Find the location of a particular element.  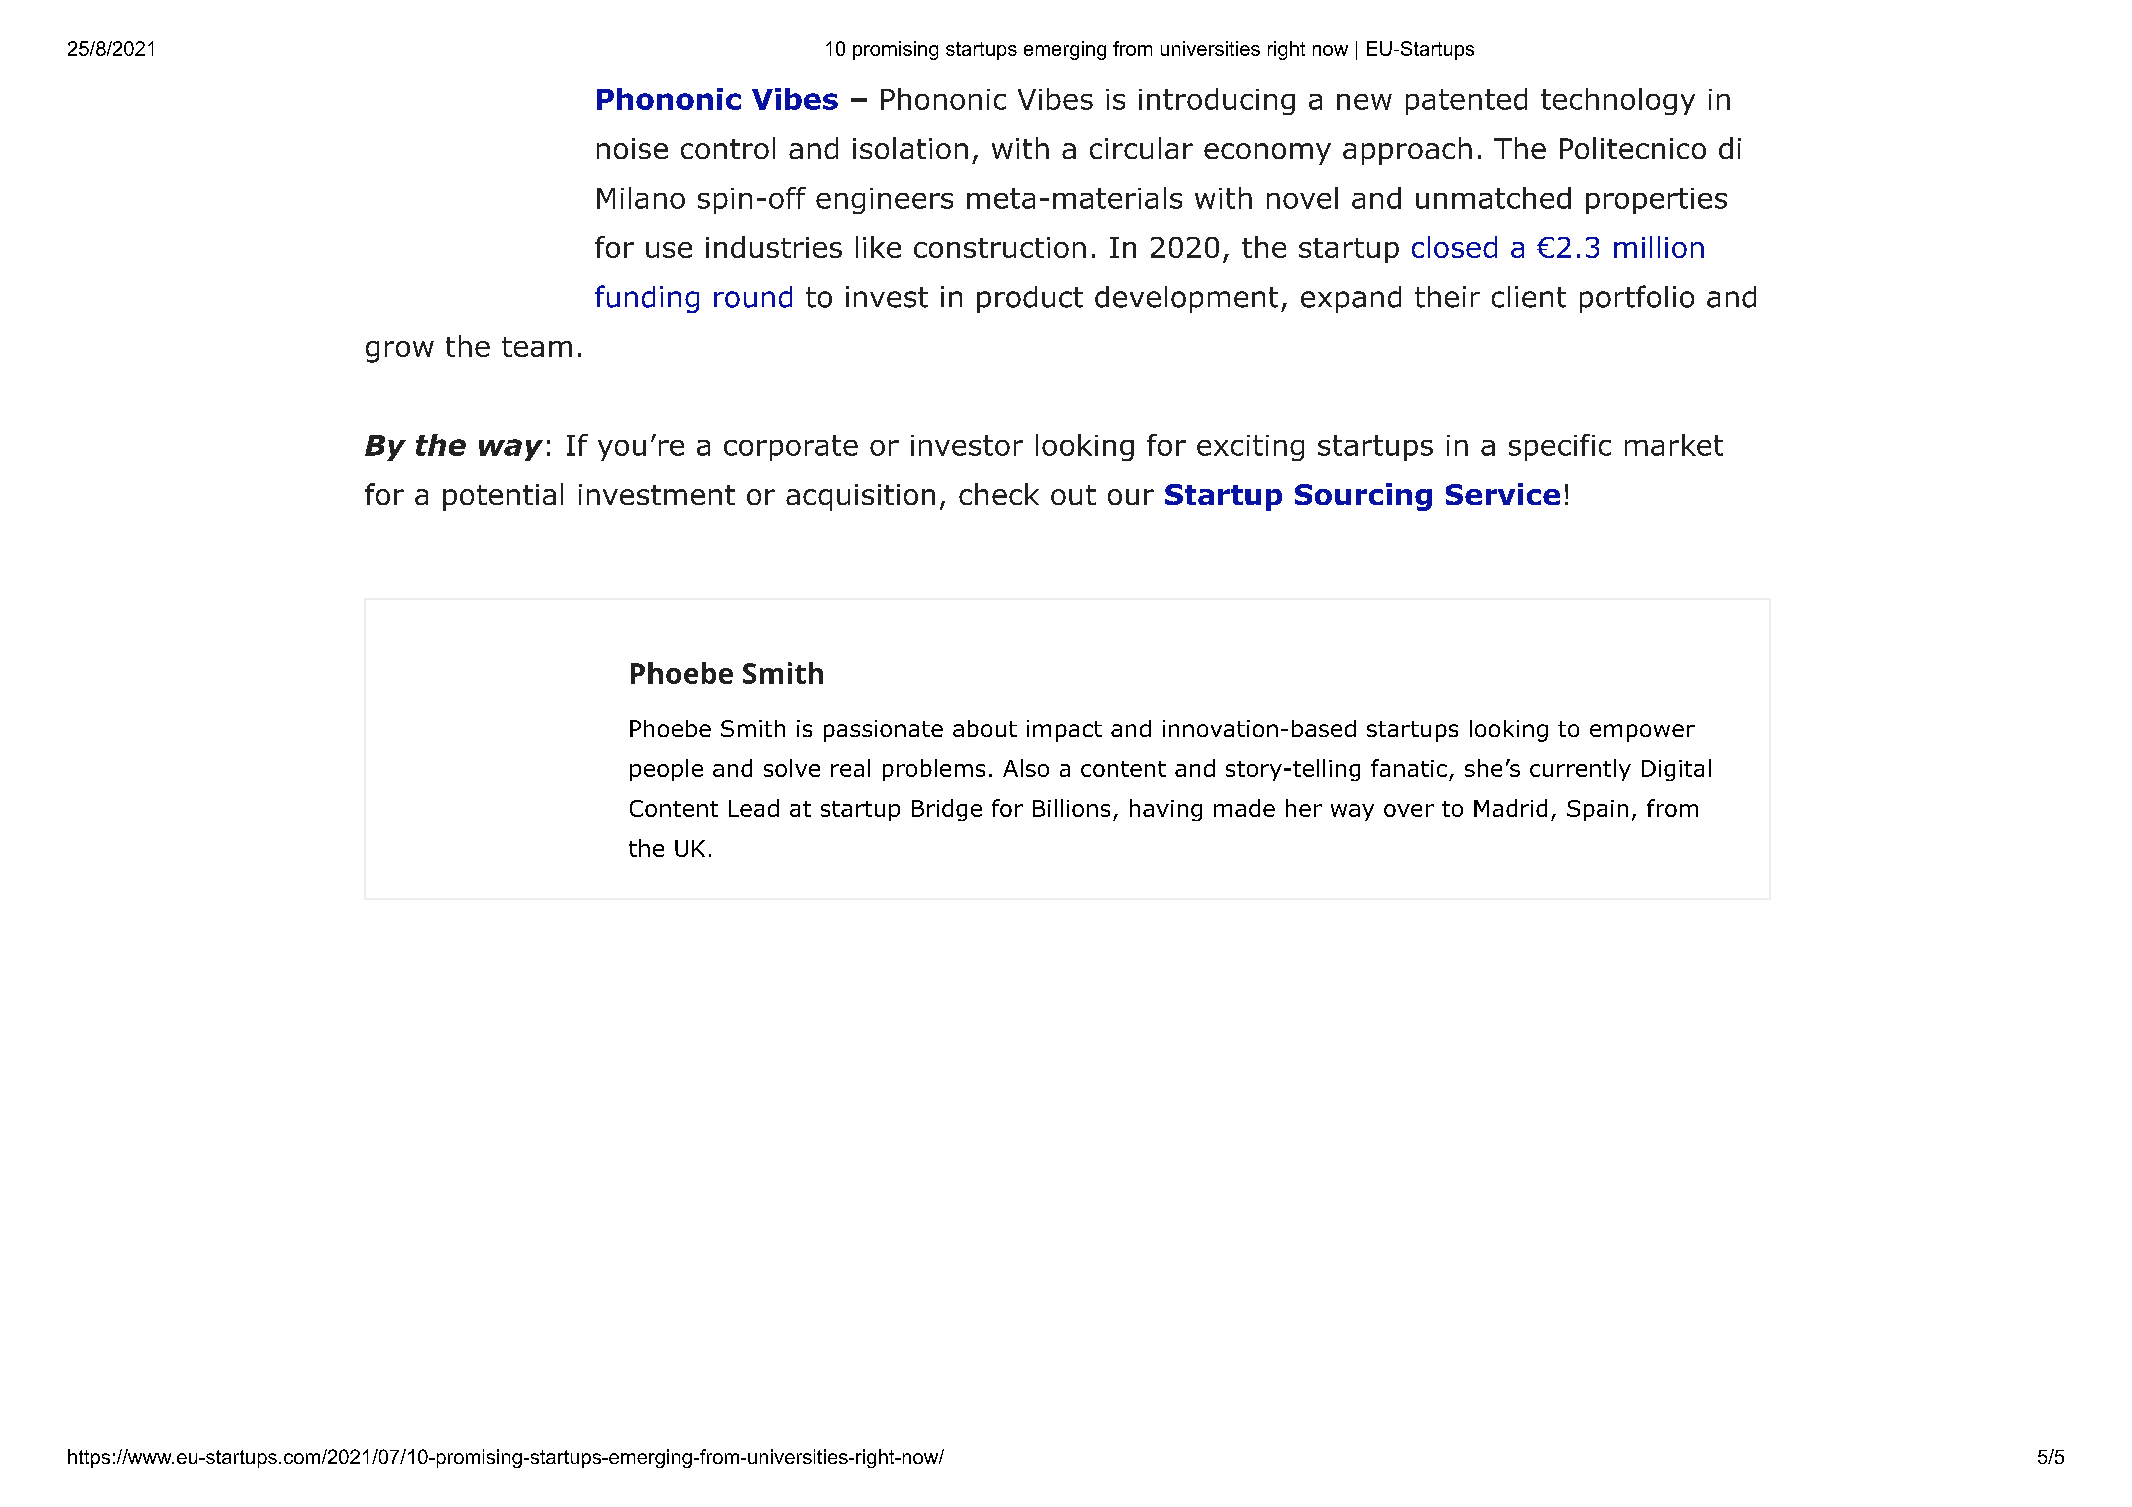

specific is located at coordinates (1560, 447).
